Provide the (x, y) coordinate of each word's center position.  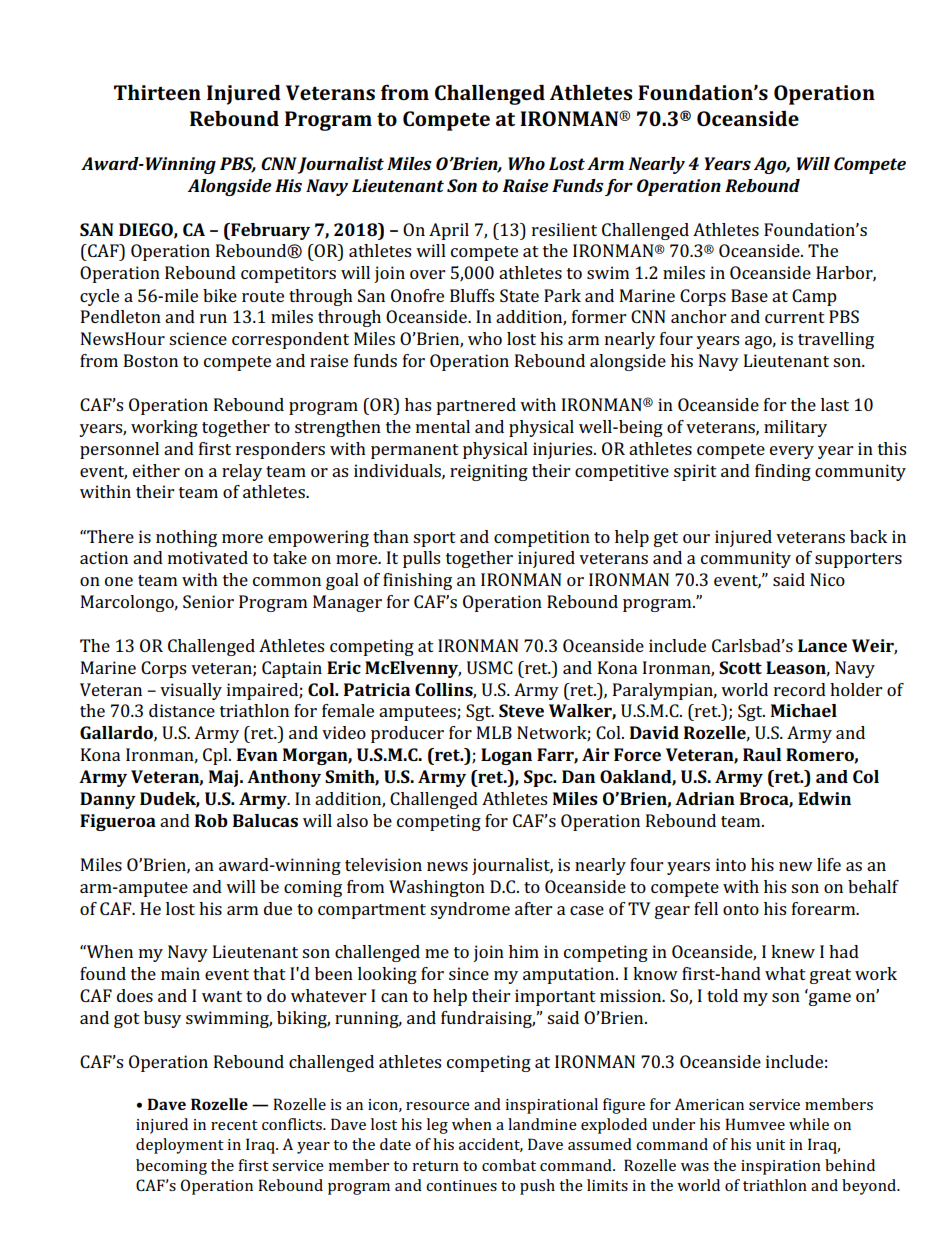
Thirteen (157, 92)
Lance (822, 645)
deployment (180, 1146)
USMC (490, 667)
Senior (208, 601)
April (449, 231)
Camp (814, 297)
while (809, 1124)
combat (509, 1165)
